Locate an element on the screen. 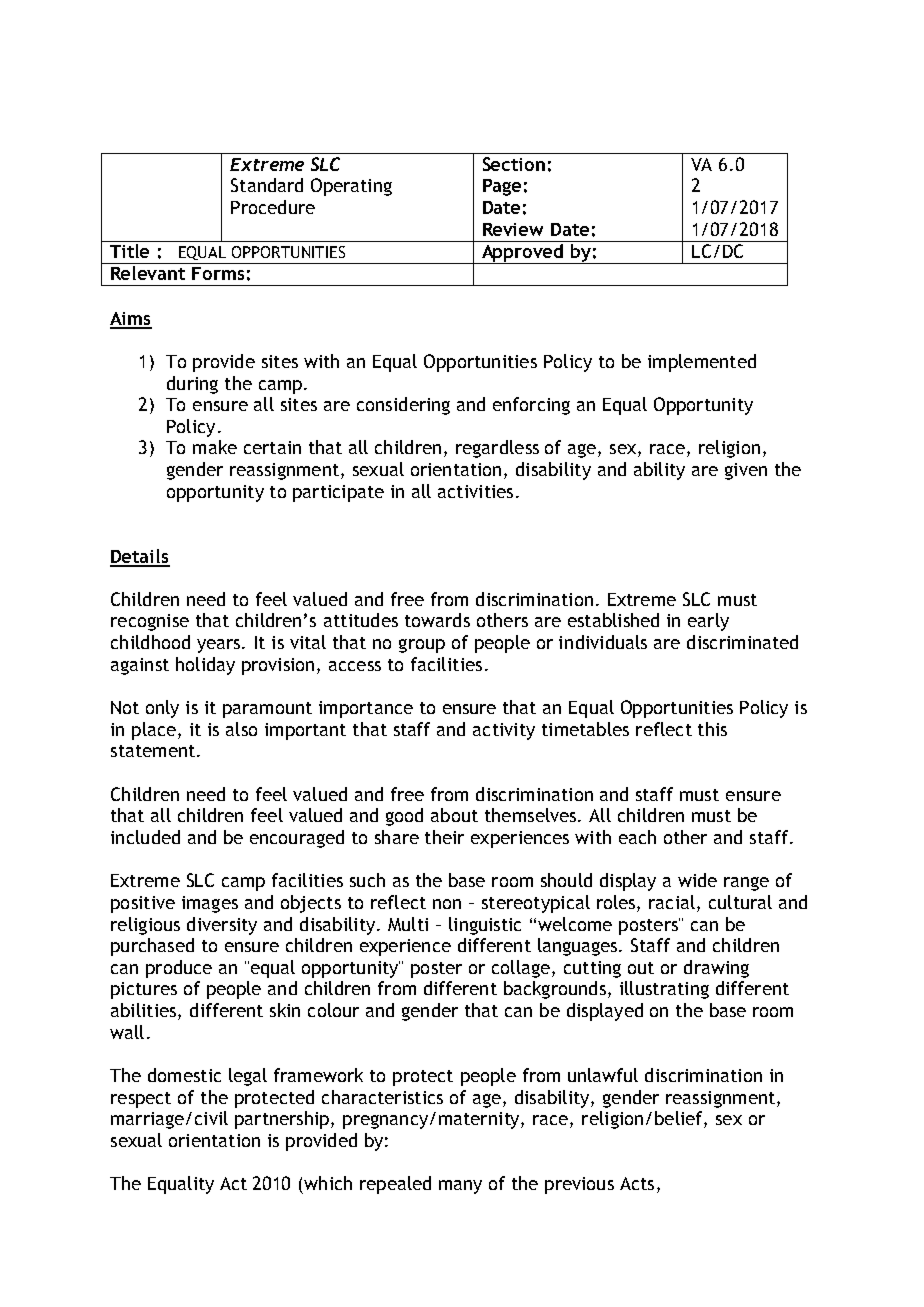  implemented is located at coordinates (702, 363).
